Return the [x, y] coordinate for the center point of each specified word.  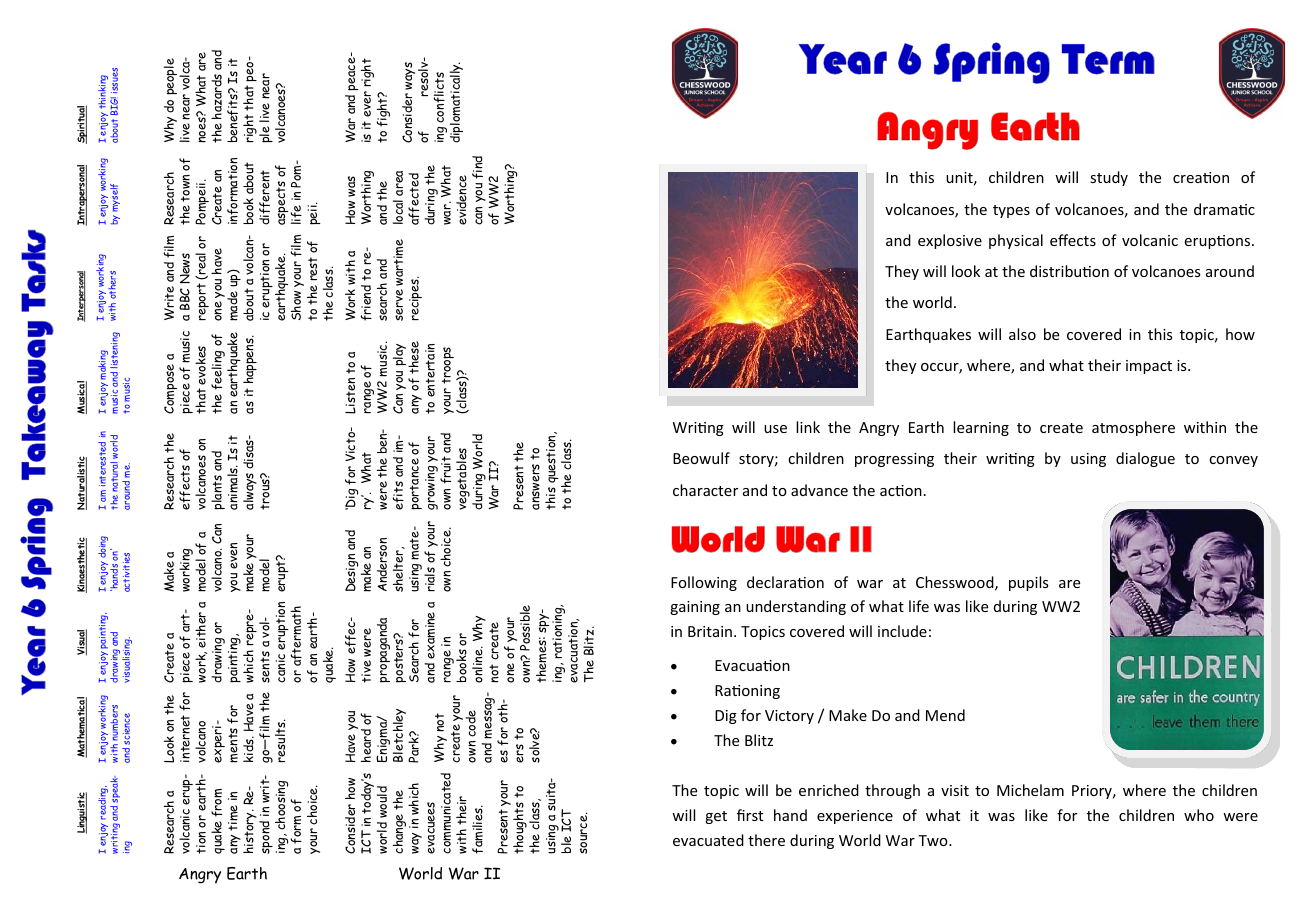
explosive [950, 241]
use [775, 429]
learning [981, 428]
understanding [796, 607]
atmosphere [1133, 428]
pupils [1028, 583]
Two [934, 840]
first [750, 815]
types [1011, 211]
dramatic [1224, 209]
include [902, 631]
